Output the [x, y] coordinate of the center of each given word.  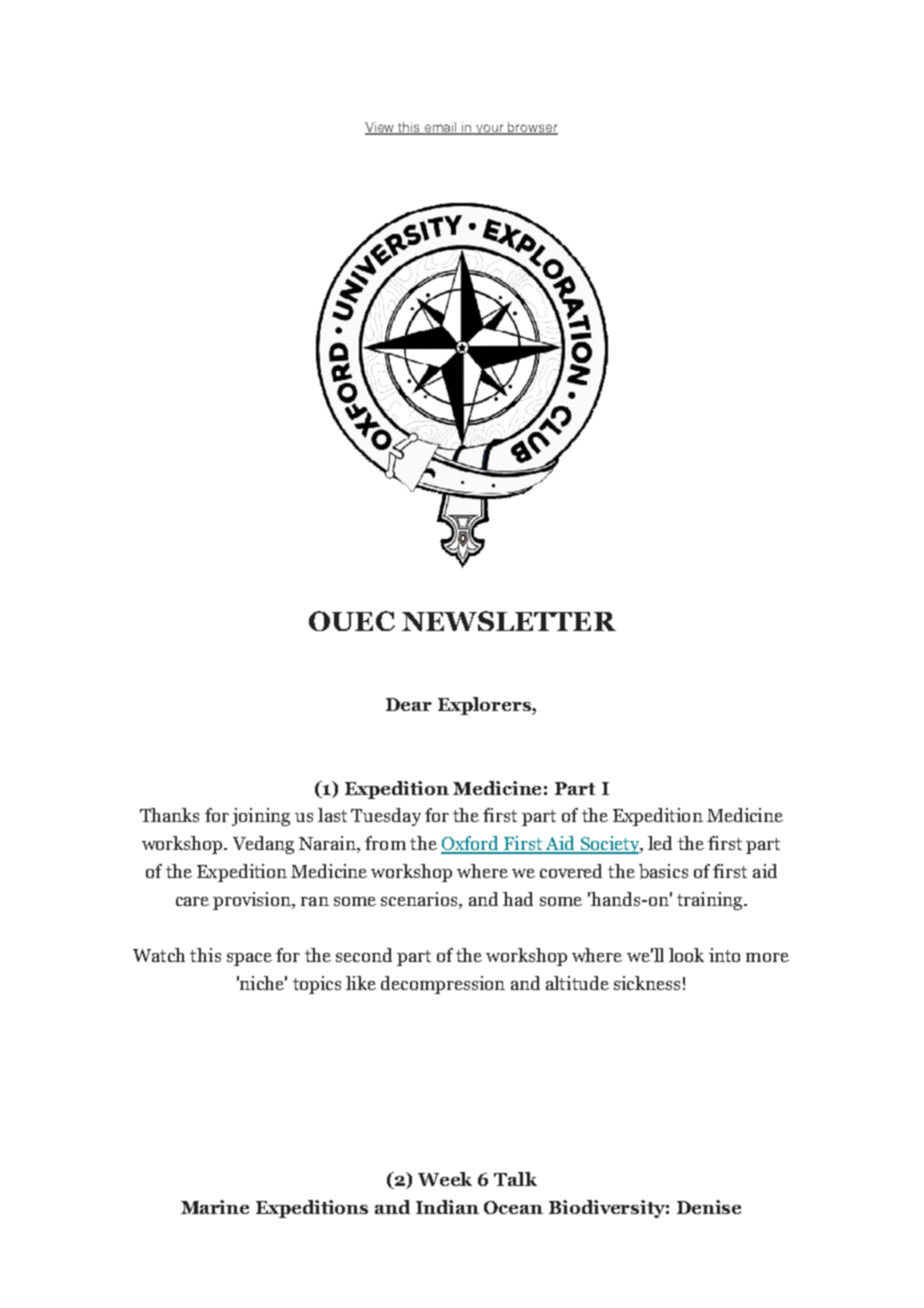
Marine [215, 1207]
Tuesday [386, 817]
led [660, 843]
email [441, 128]
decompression [443, 985]
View [381, 128]
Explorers [485, 706]
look [686, 955]
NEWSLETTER [509, 621]
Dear [409, 704]
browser [532, 128]
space [249, 959]
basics [663, 871]
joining [261, 817]
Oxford [471, 844]
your [491, 129]
